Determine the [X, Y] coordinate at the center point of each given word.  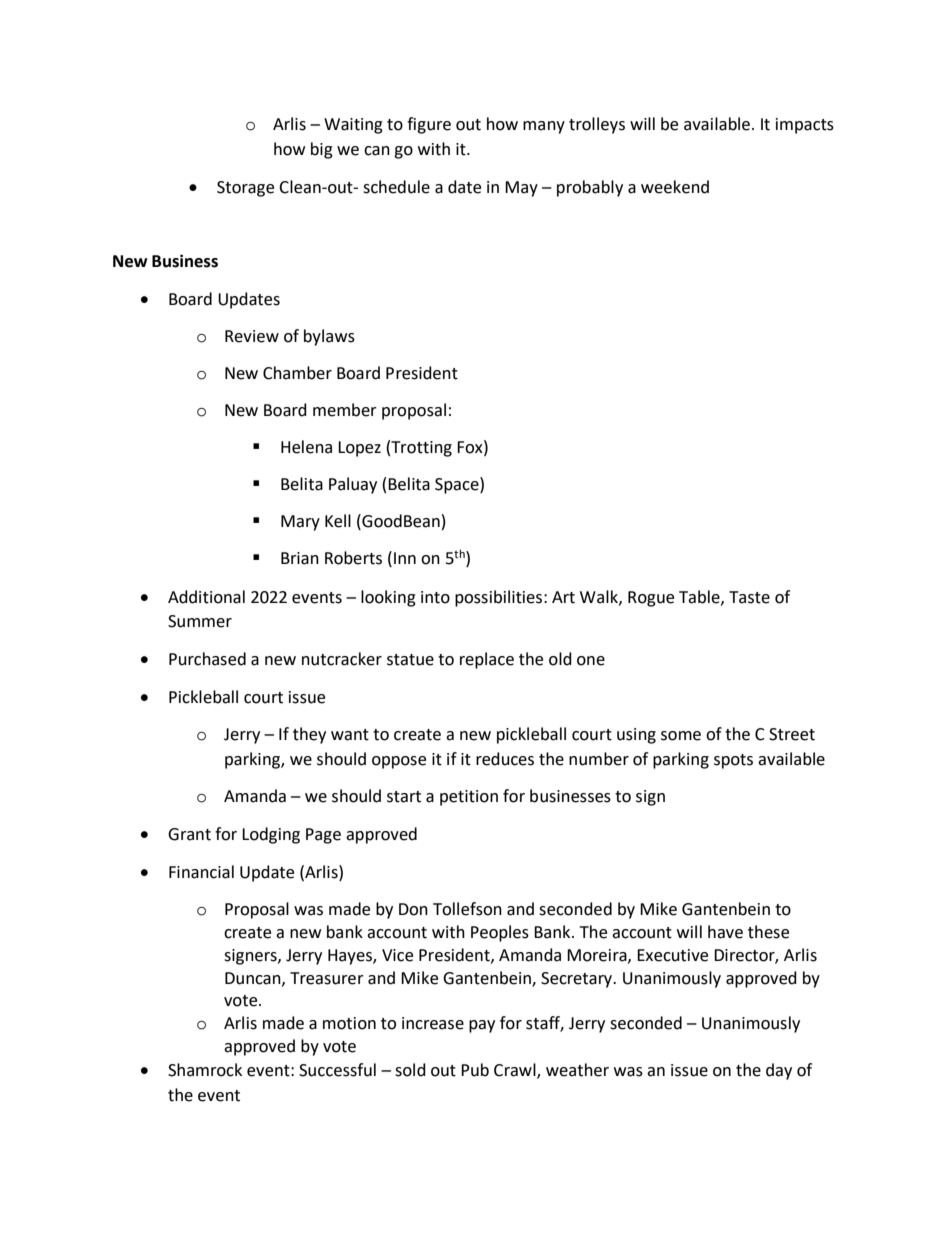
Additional [206, 597]
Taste [749, 597]
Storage [245, 189]
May [521, 189]
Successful [337, 1070]
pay [482, 1026]
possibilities [500, 598]
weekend [675, 187]
